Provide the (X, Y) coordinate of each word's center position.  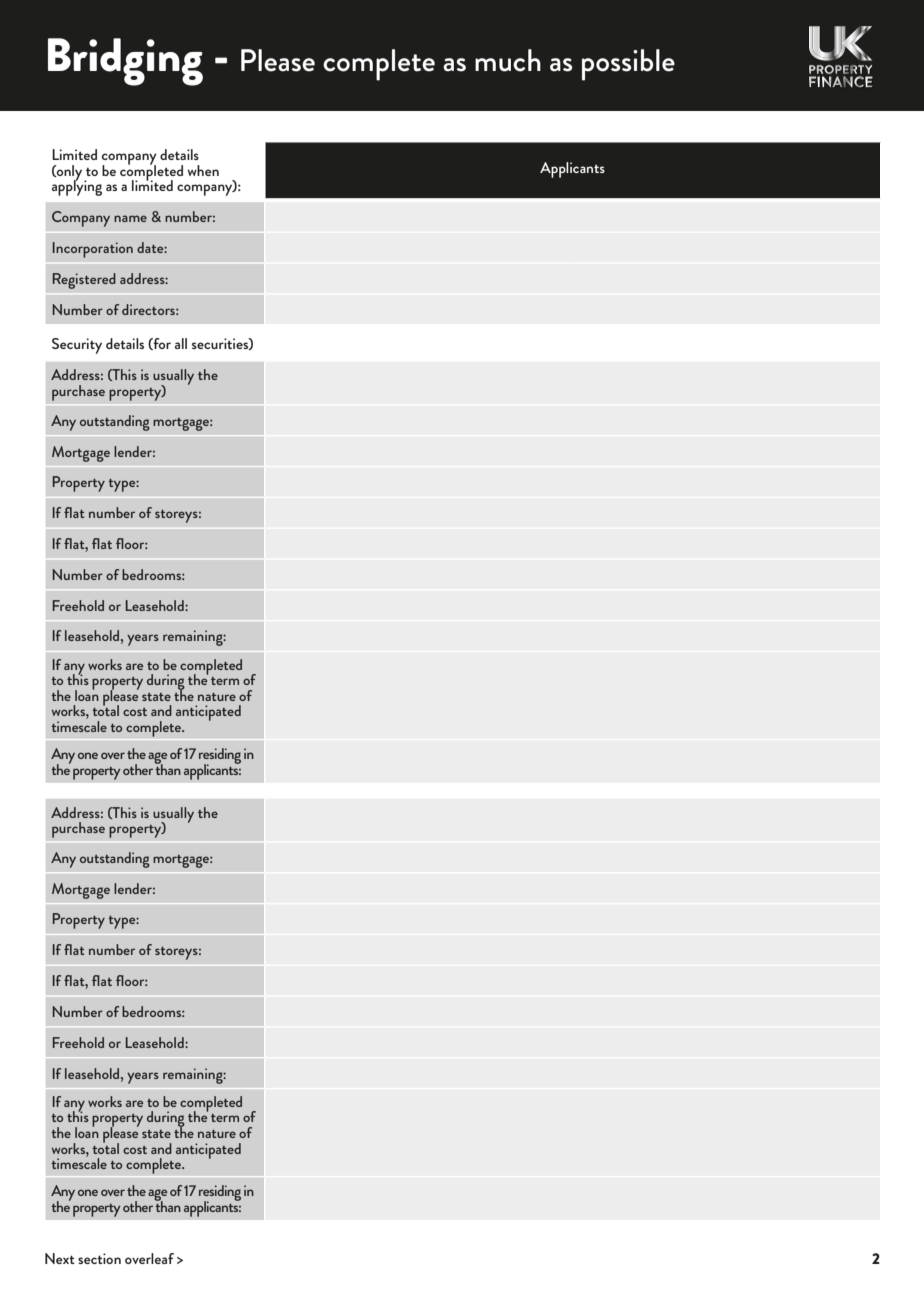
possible (628, 65)
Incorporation (93, 250)
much (508, 60)
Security (77, 346)
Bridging (125, 62)
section (99, 1258)
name (130, 218)
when (203, 170)
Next (60, 1258)
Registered (84, 281)
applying (77, 187)
